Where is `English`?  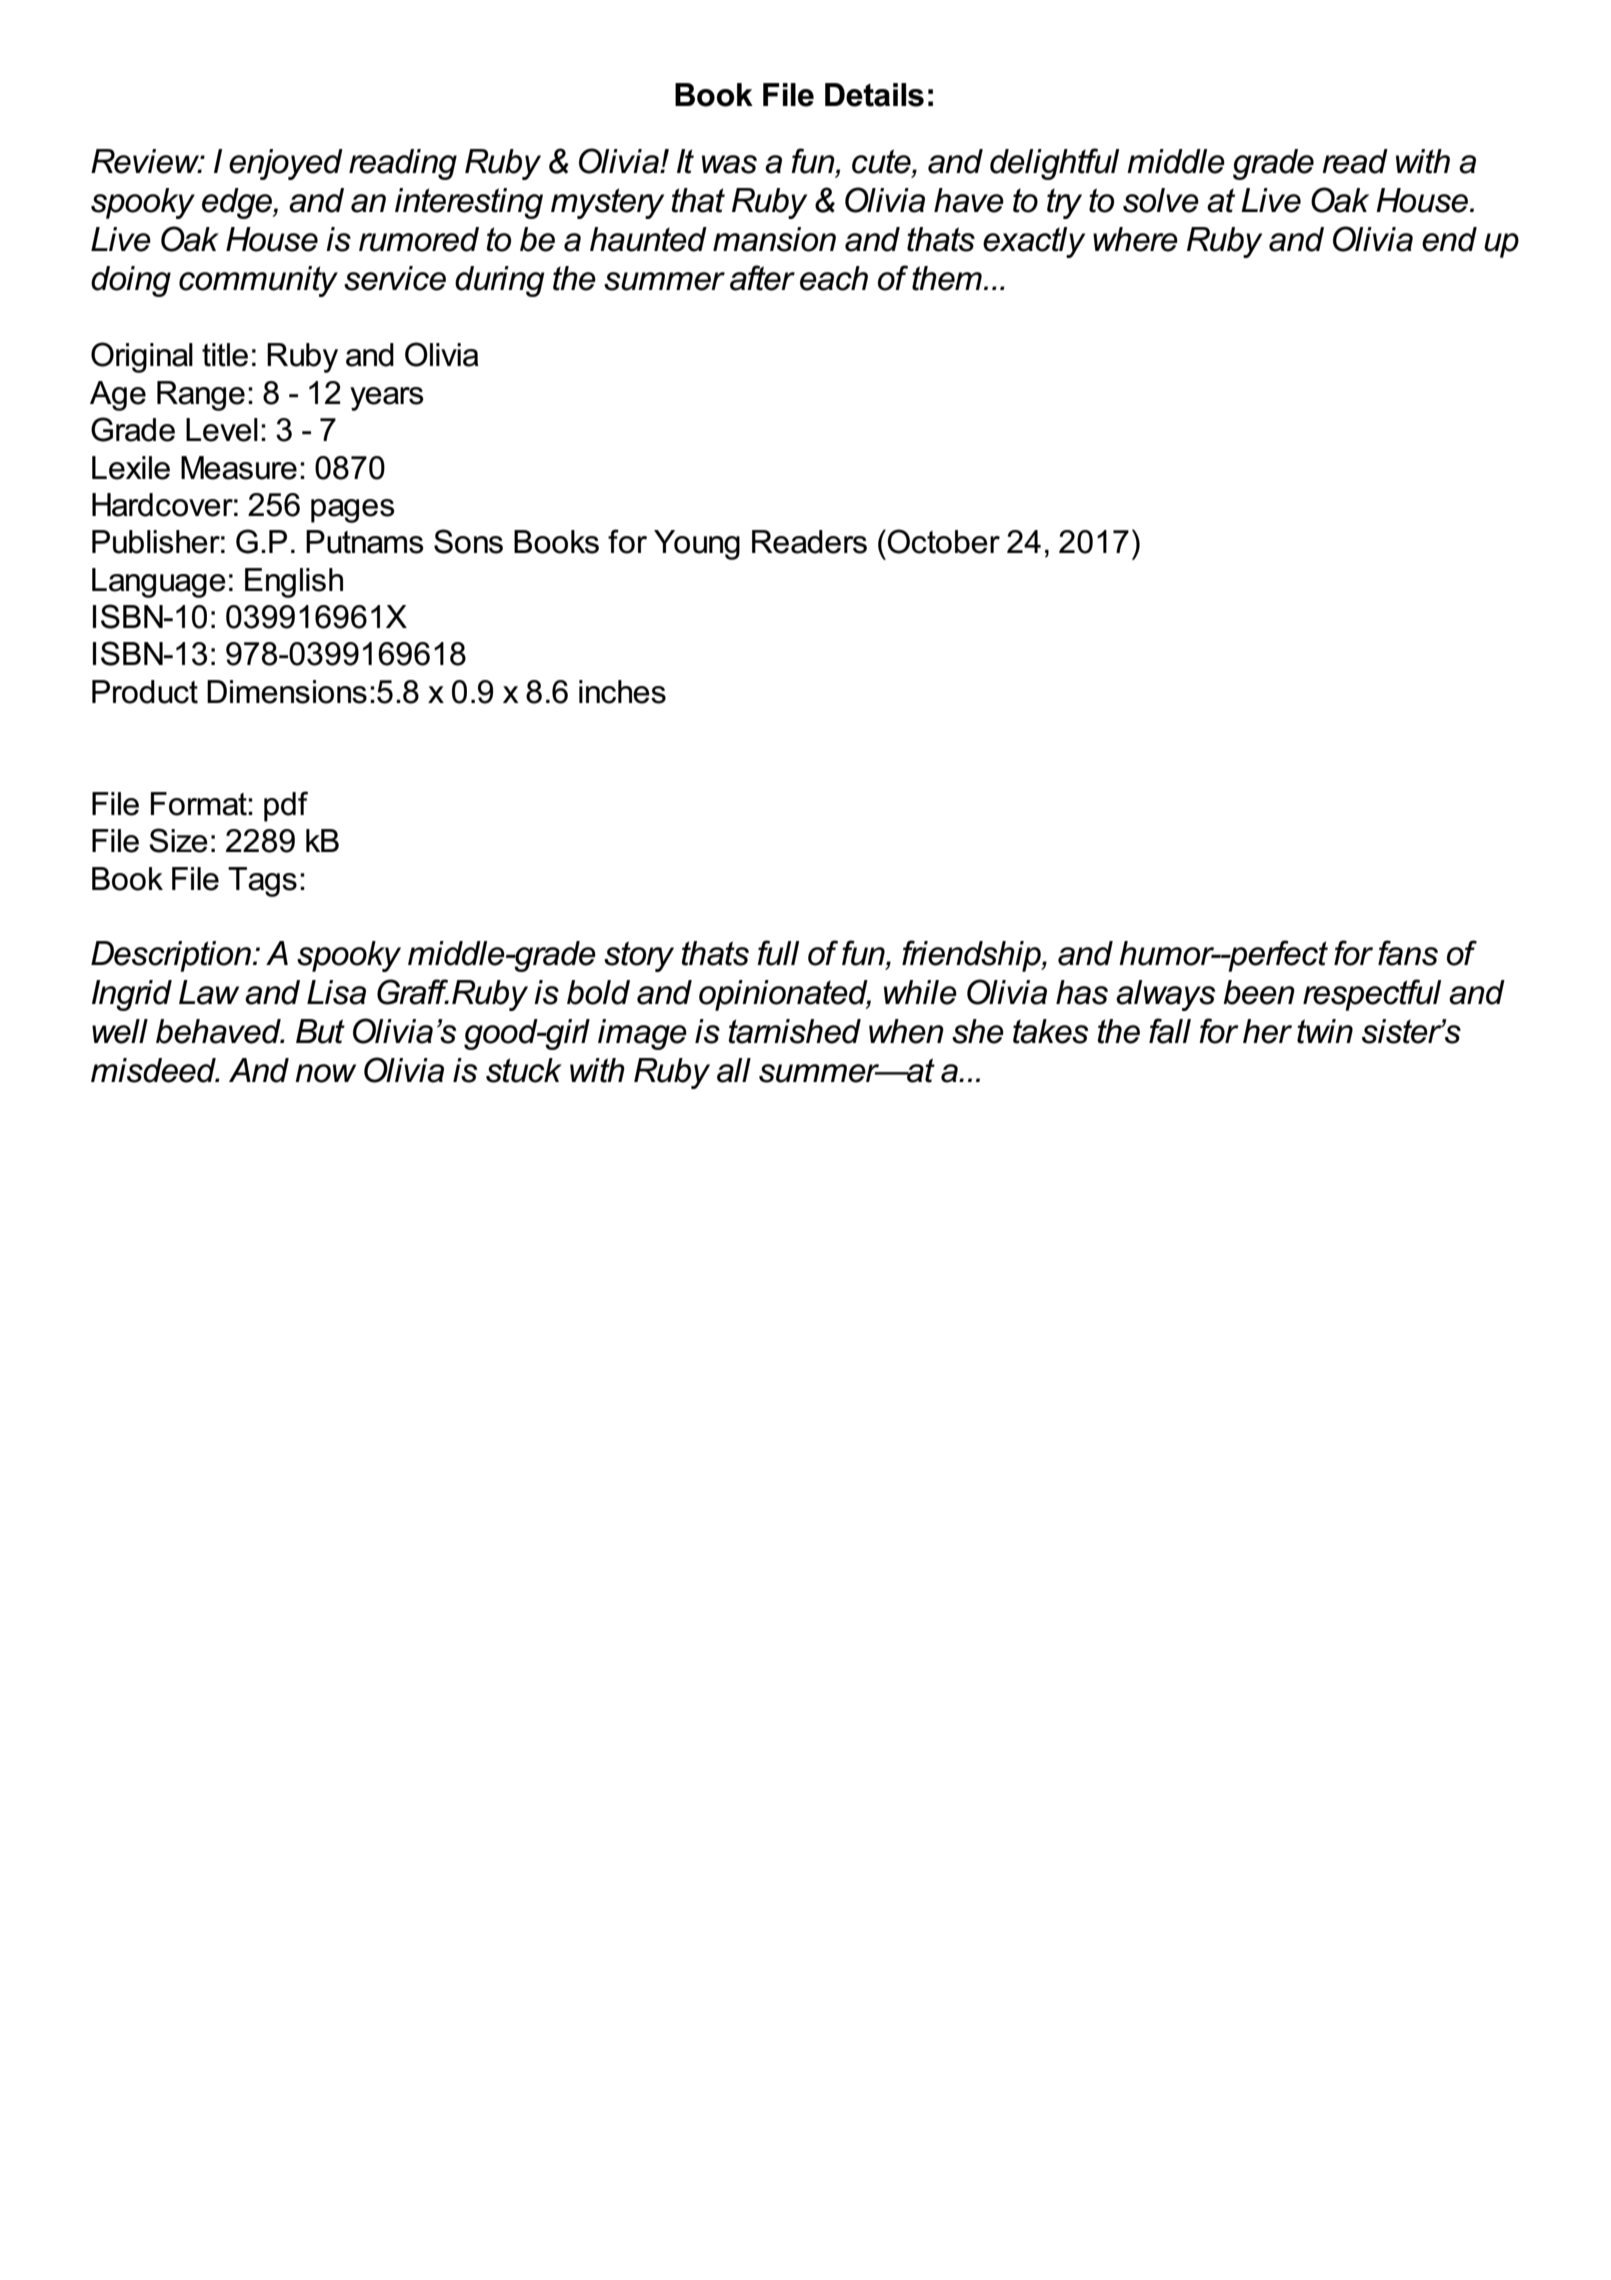 English is located at coordinates (294, 583).
